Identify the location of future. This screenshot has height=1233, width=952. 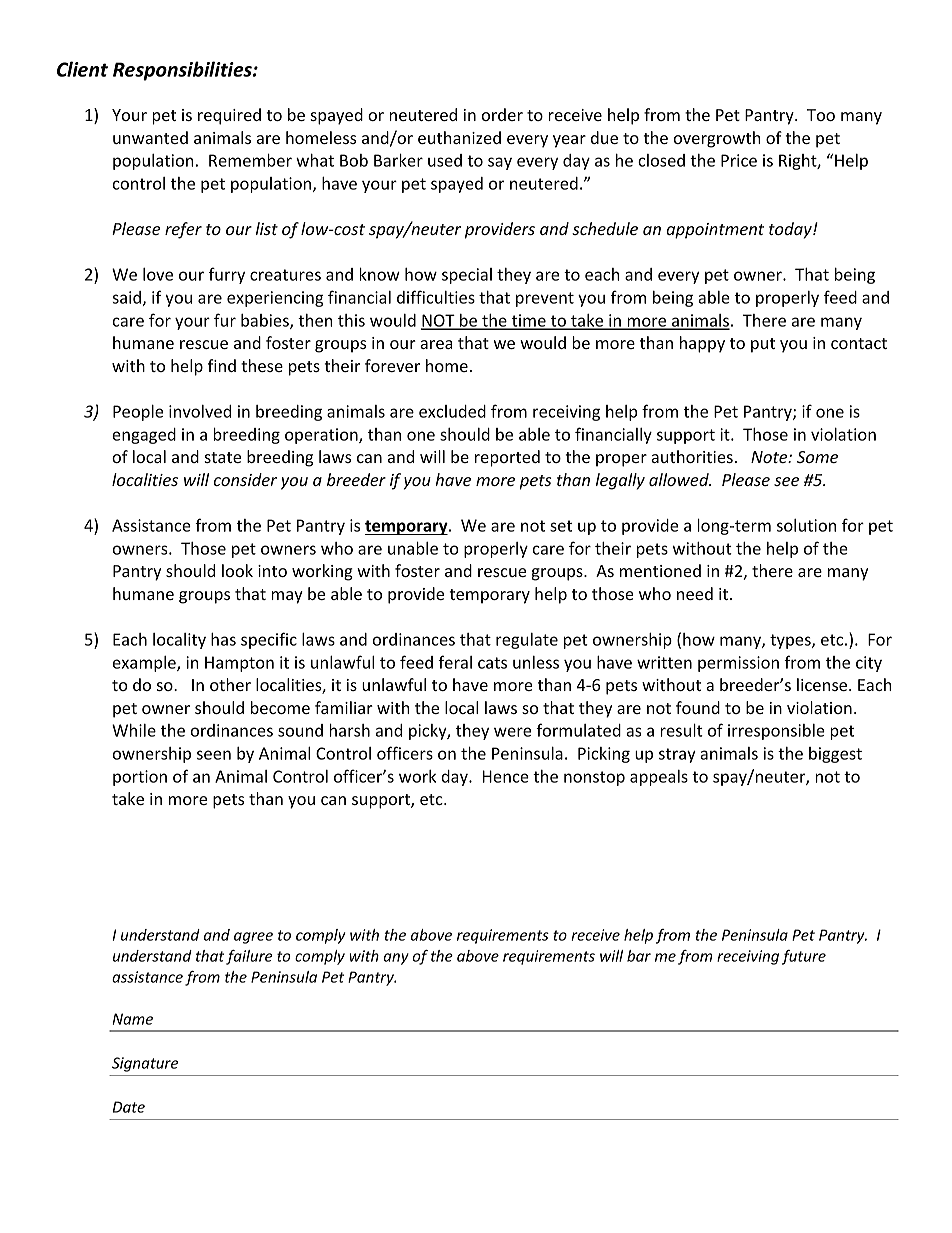
(804, 957).
